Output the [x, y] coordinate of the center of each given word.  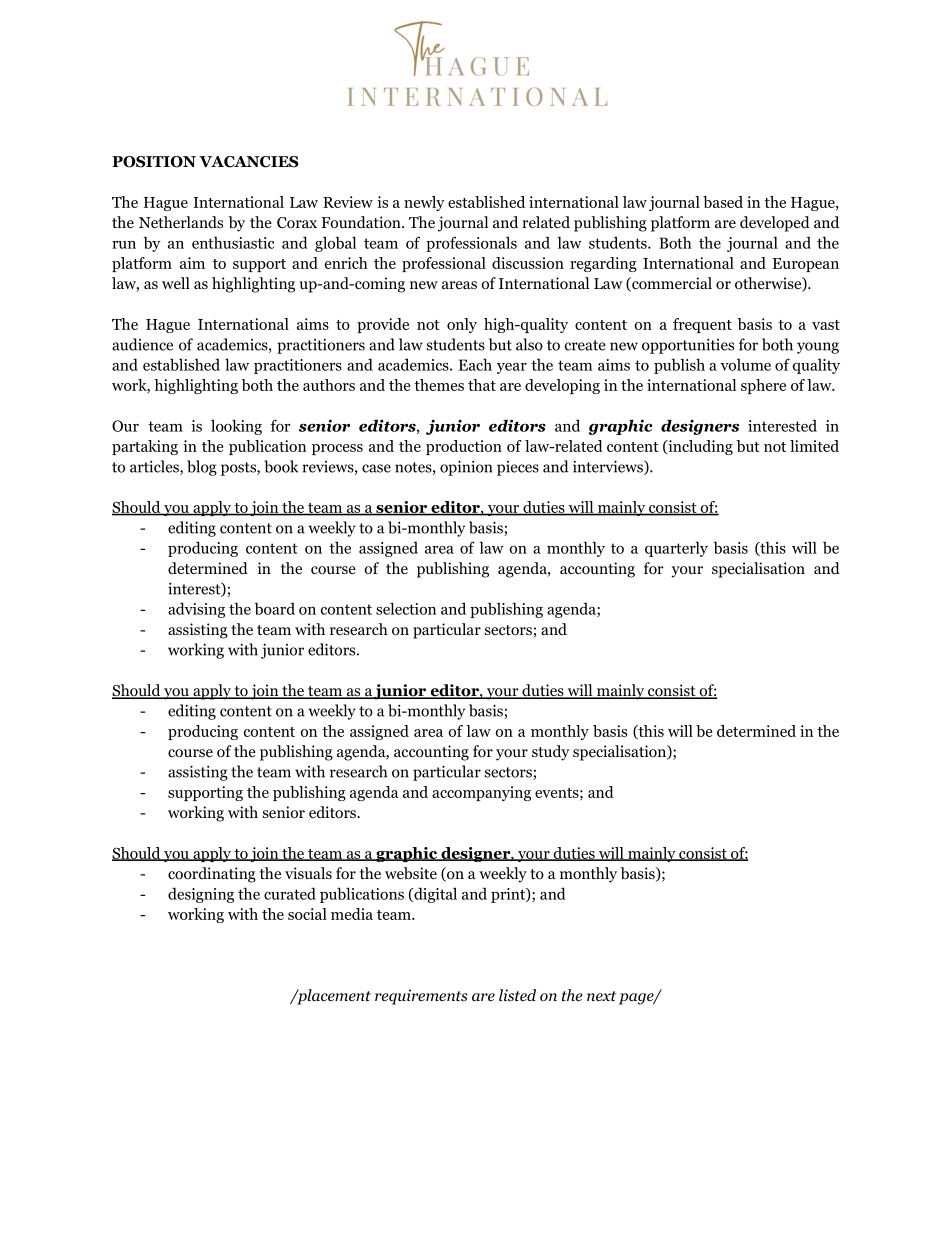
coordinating [212, 875]
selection [406, 608]
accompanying [481, 793]
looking [236, 427]
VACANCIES [249, 162]
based [723, 202]
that [482, 385]
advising [196, 610]
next [601, 996]
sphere [763, 386]
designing [201, 895]
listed [517, 995]
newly [424, 203]
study [551, 753]
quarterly [676, 549]
